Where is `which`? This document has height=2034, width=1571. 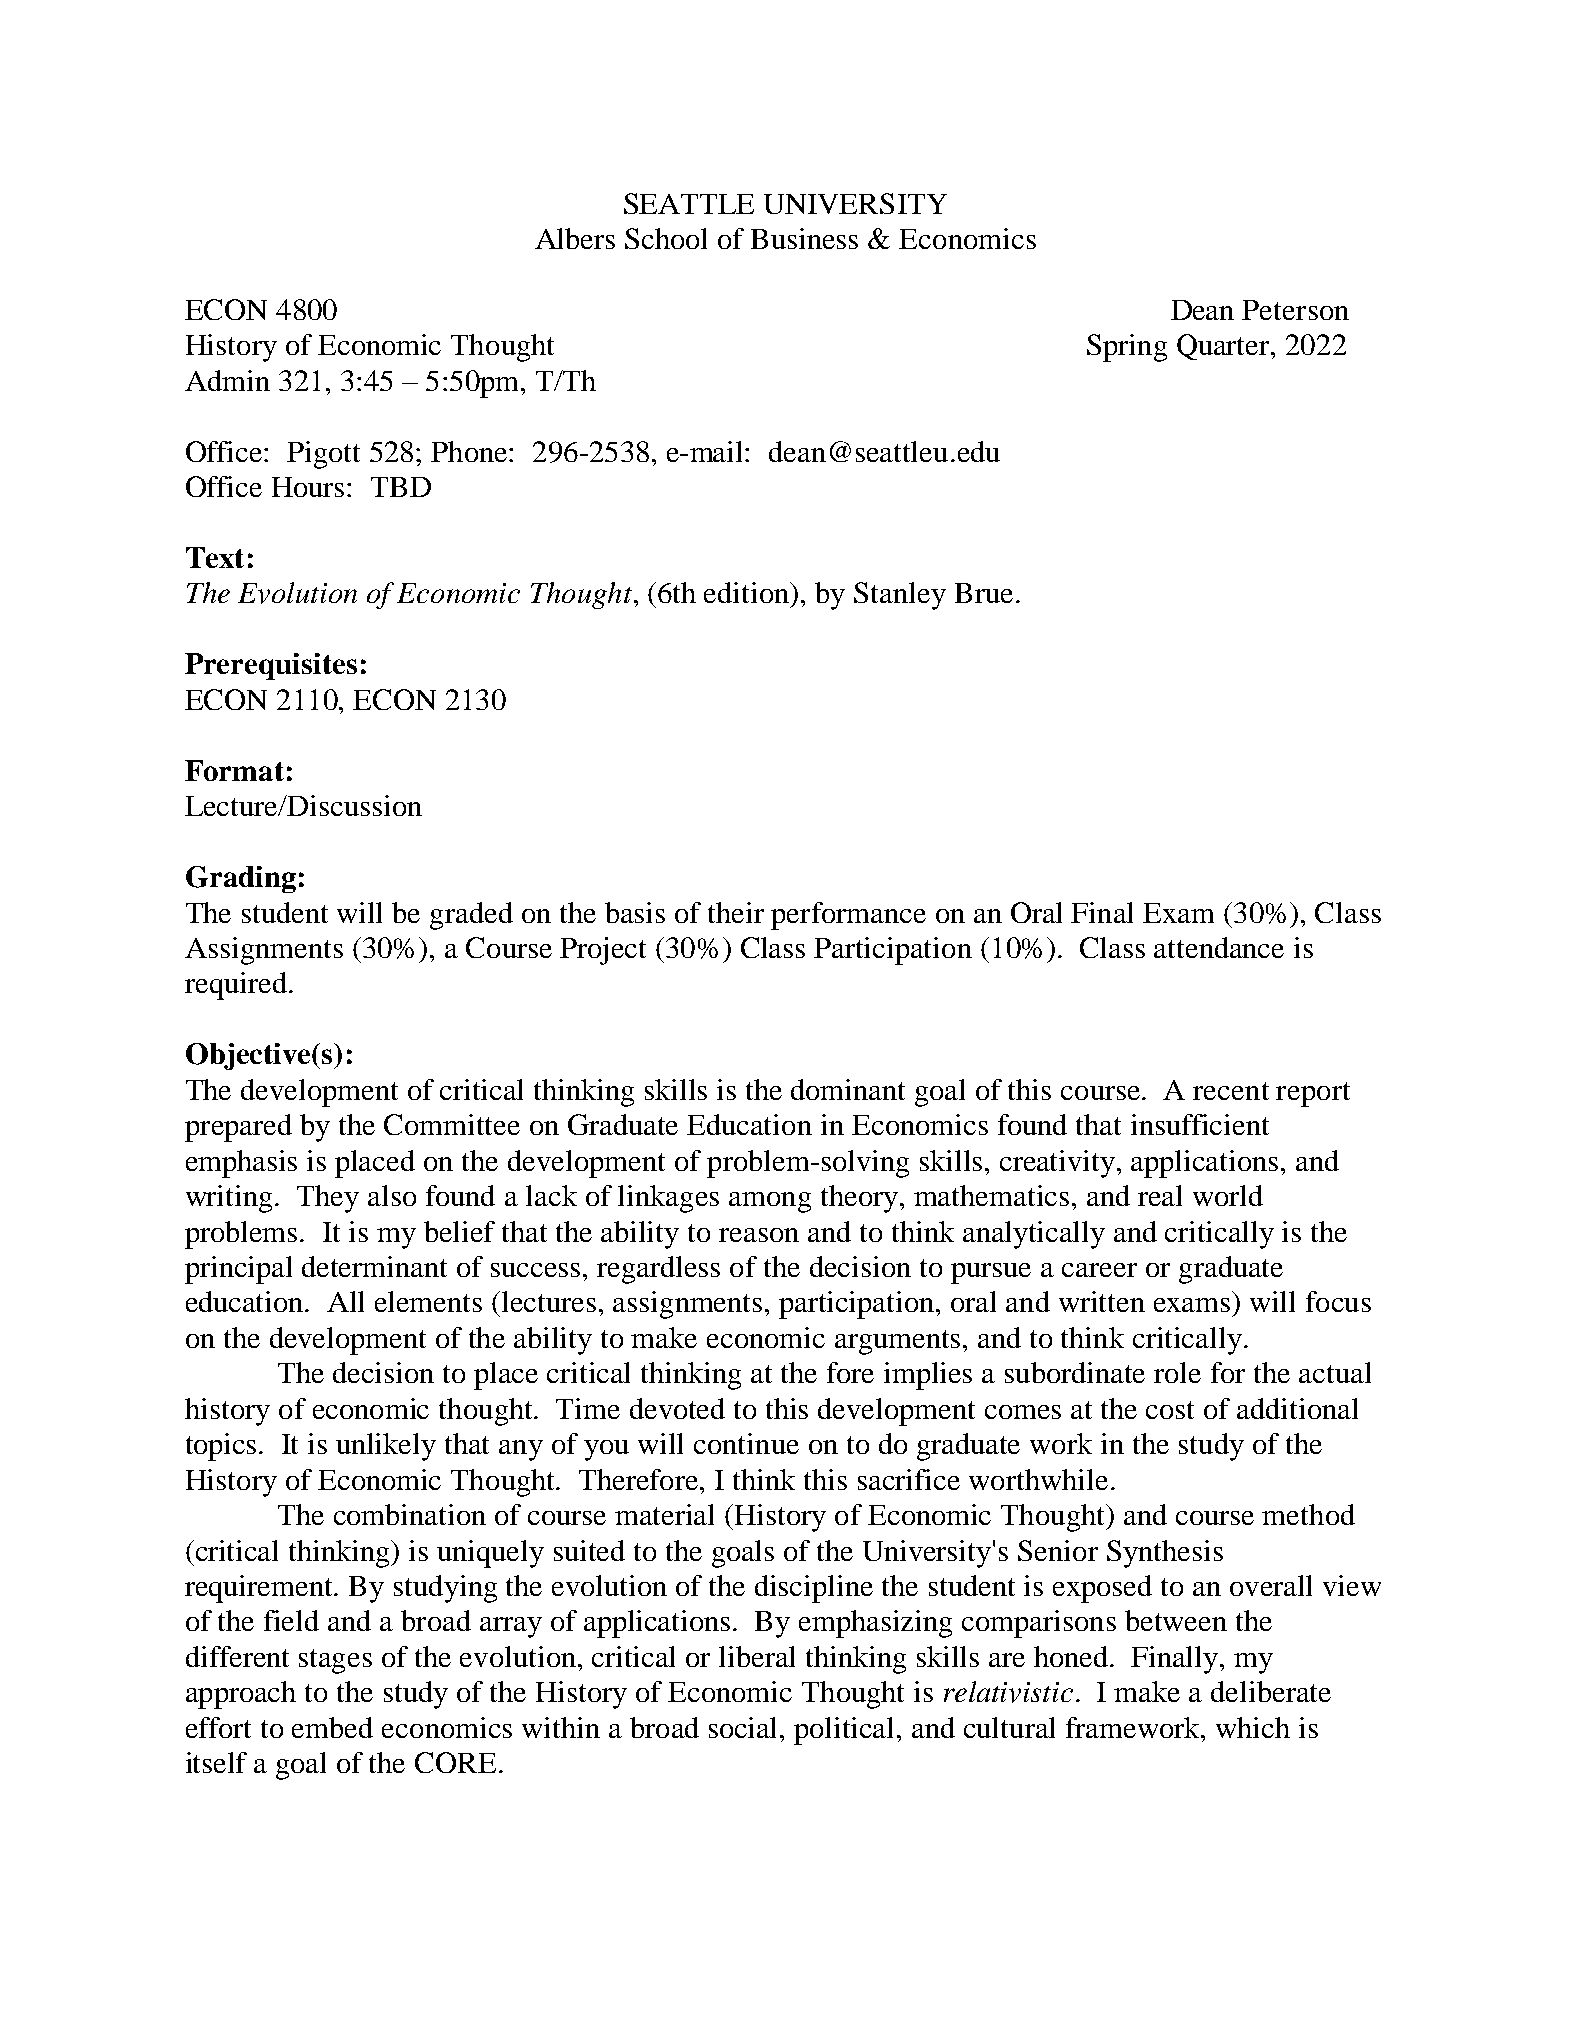 which is located at coordinates (1253, 1727).
